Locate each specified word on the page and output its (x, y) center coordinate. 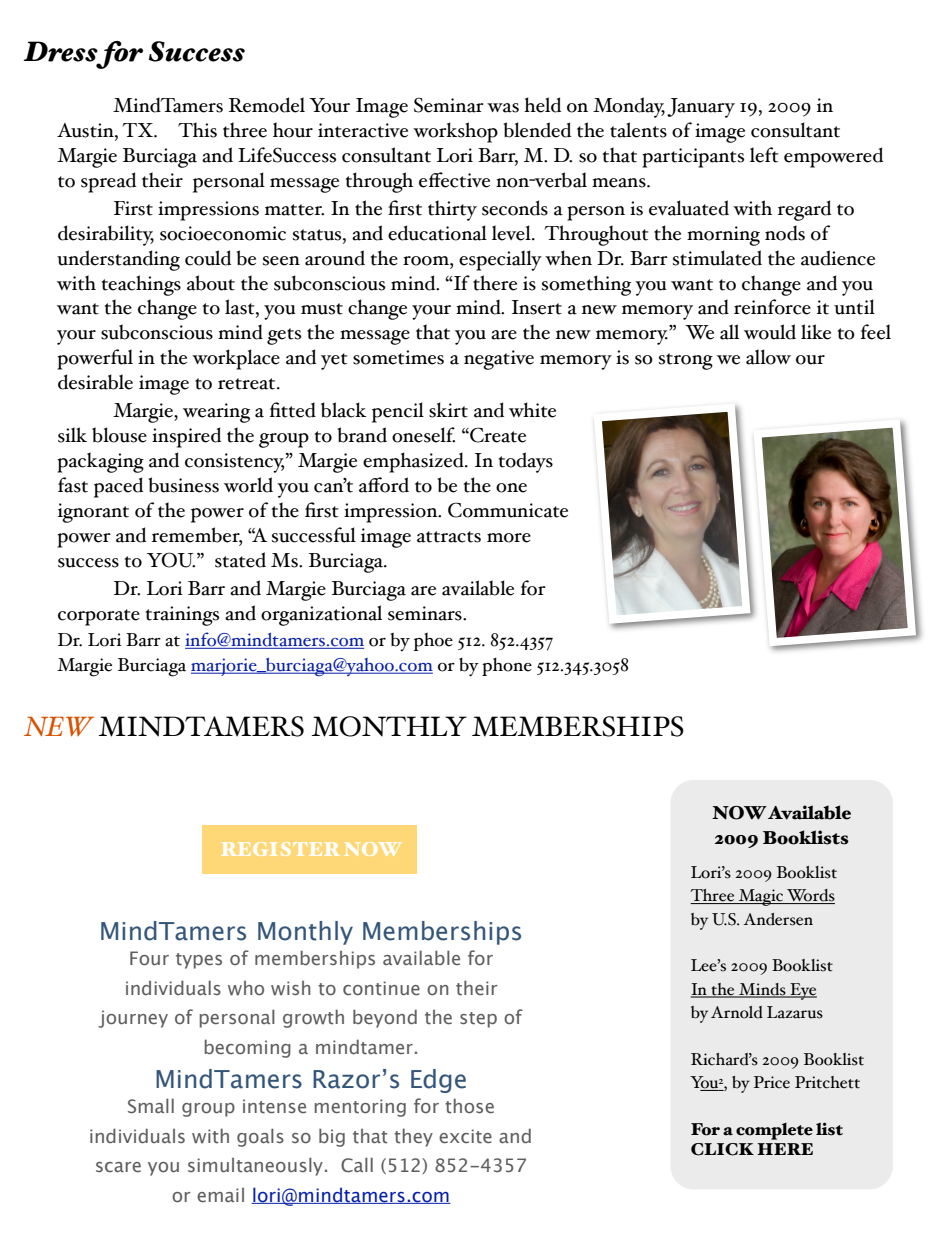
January (701, 108)
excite (465, 1136)
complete (774, 1131)
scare (118, 1167)
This (197, 130)
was (503, 108)
